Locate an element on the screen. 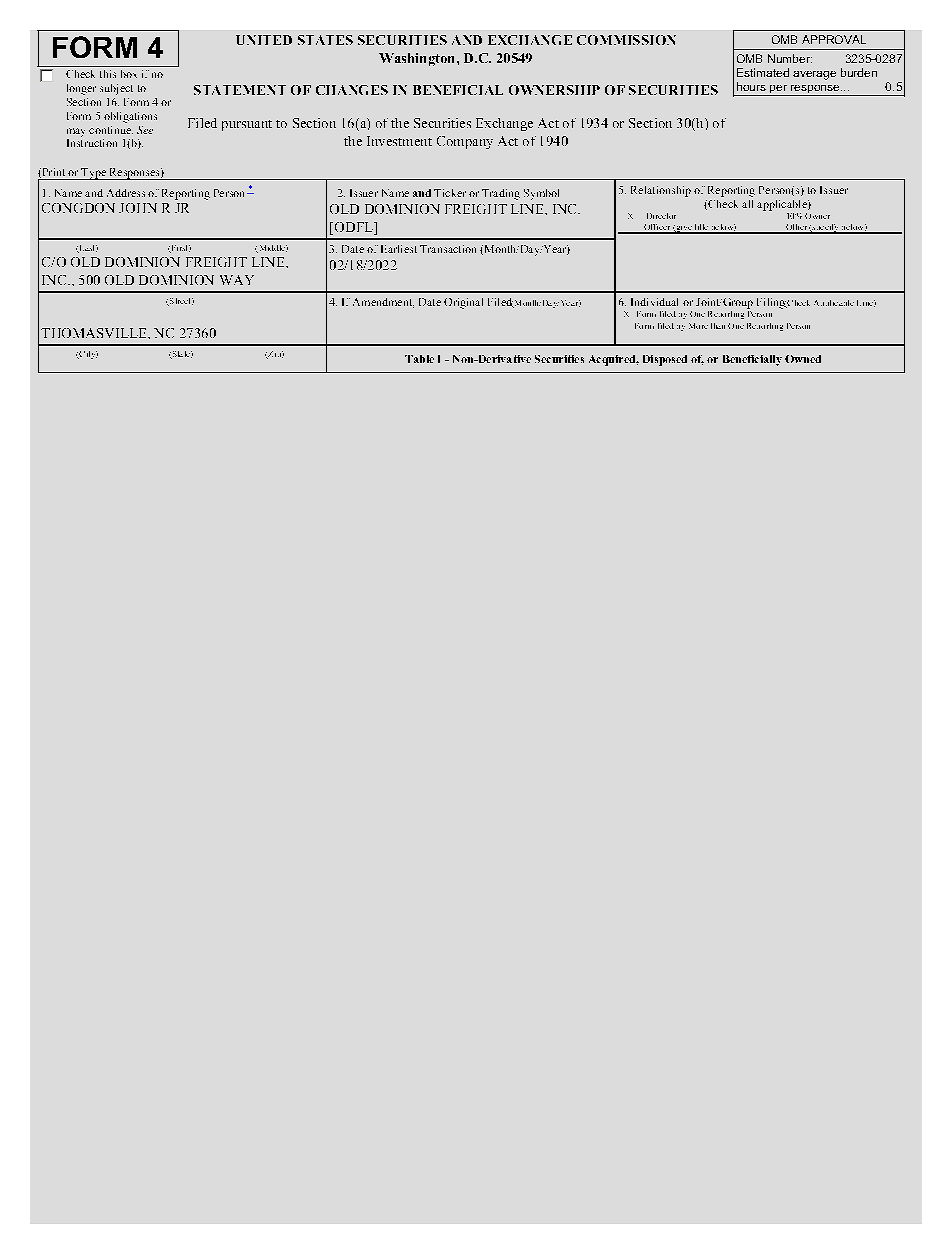  APPROVAL is located at coordinates (834, 39).
